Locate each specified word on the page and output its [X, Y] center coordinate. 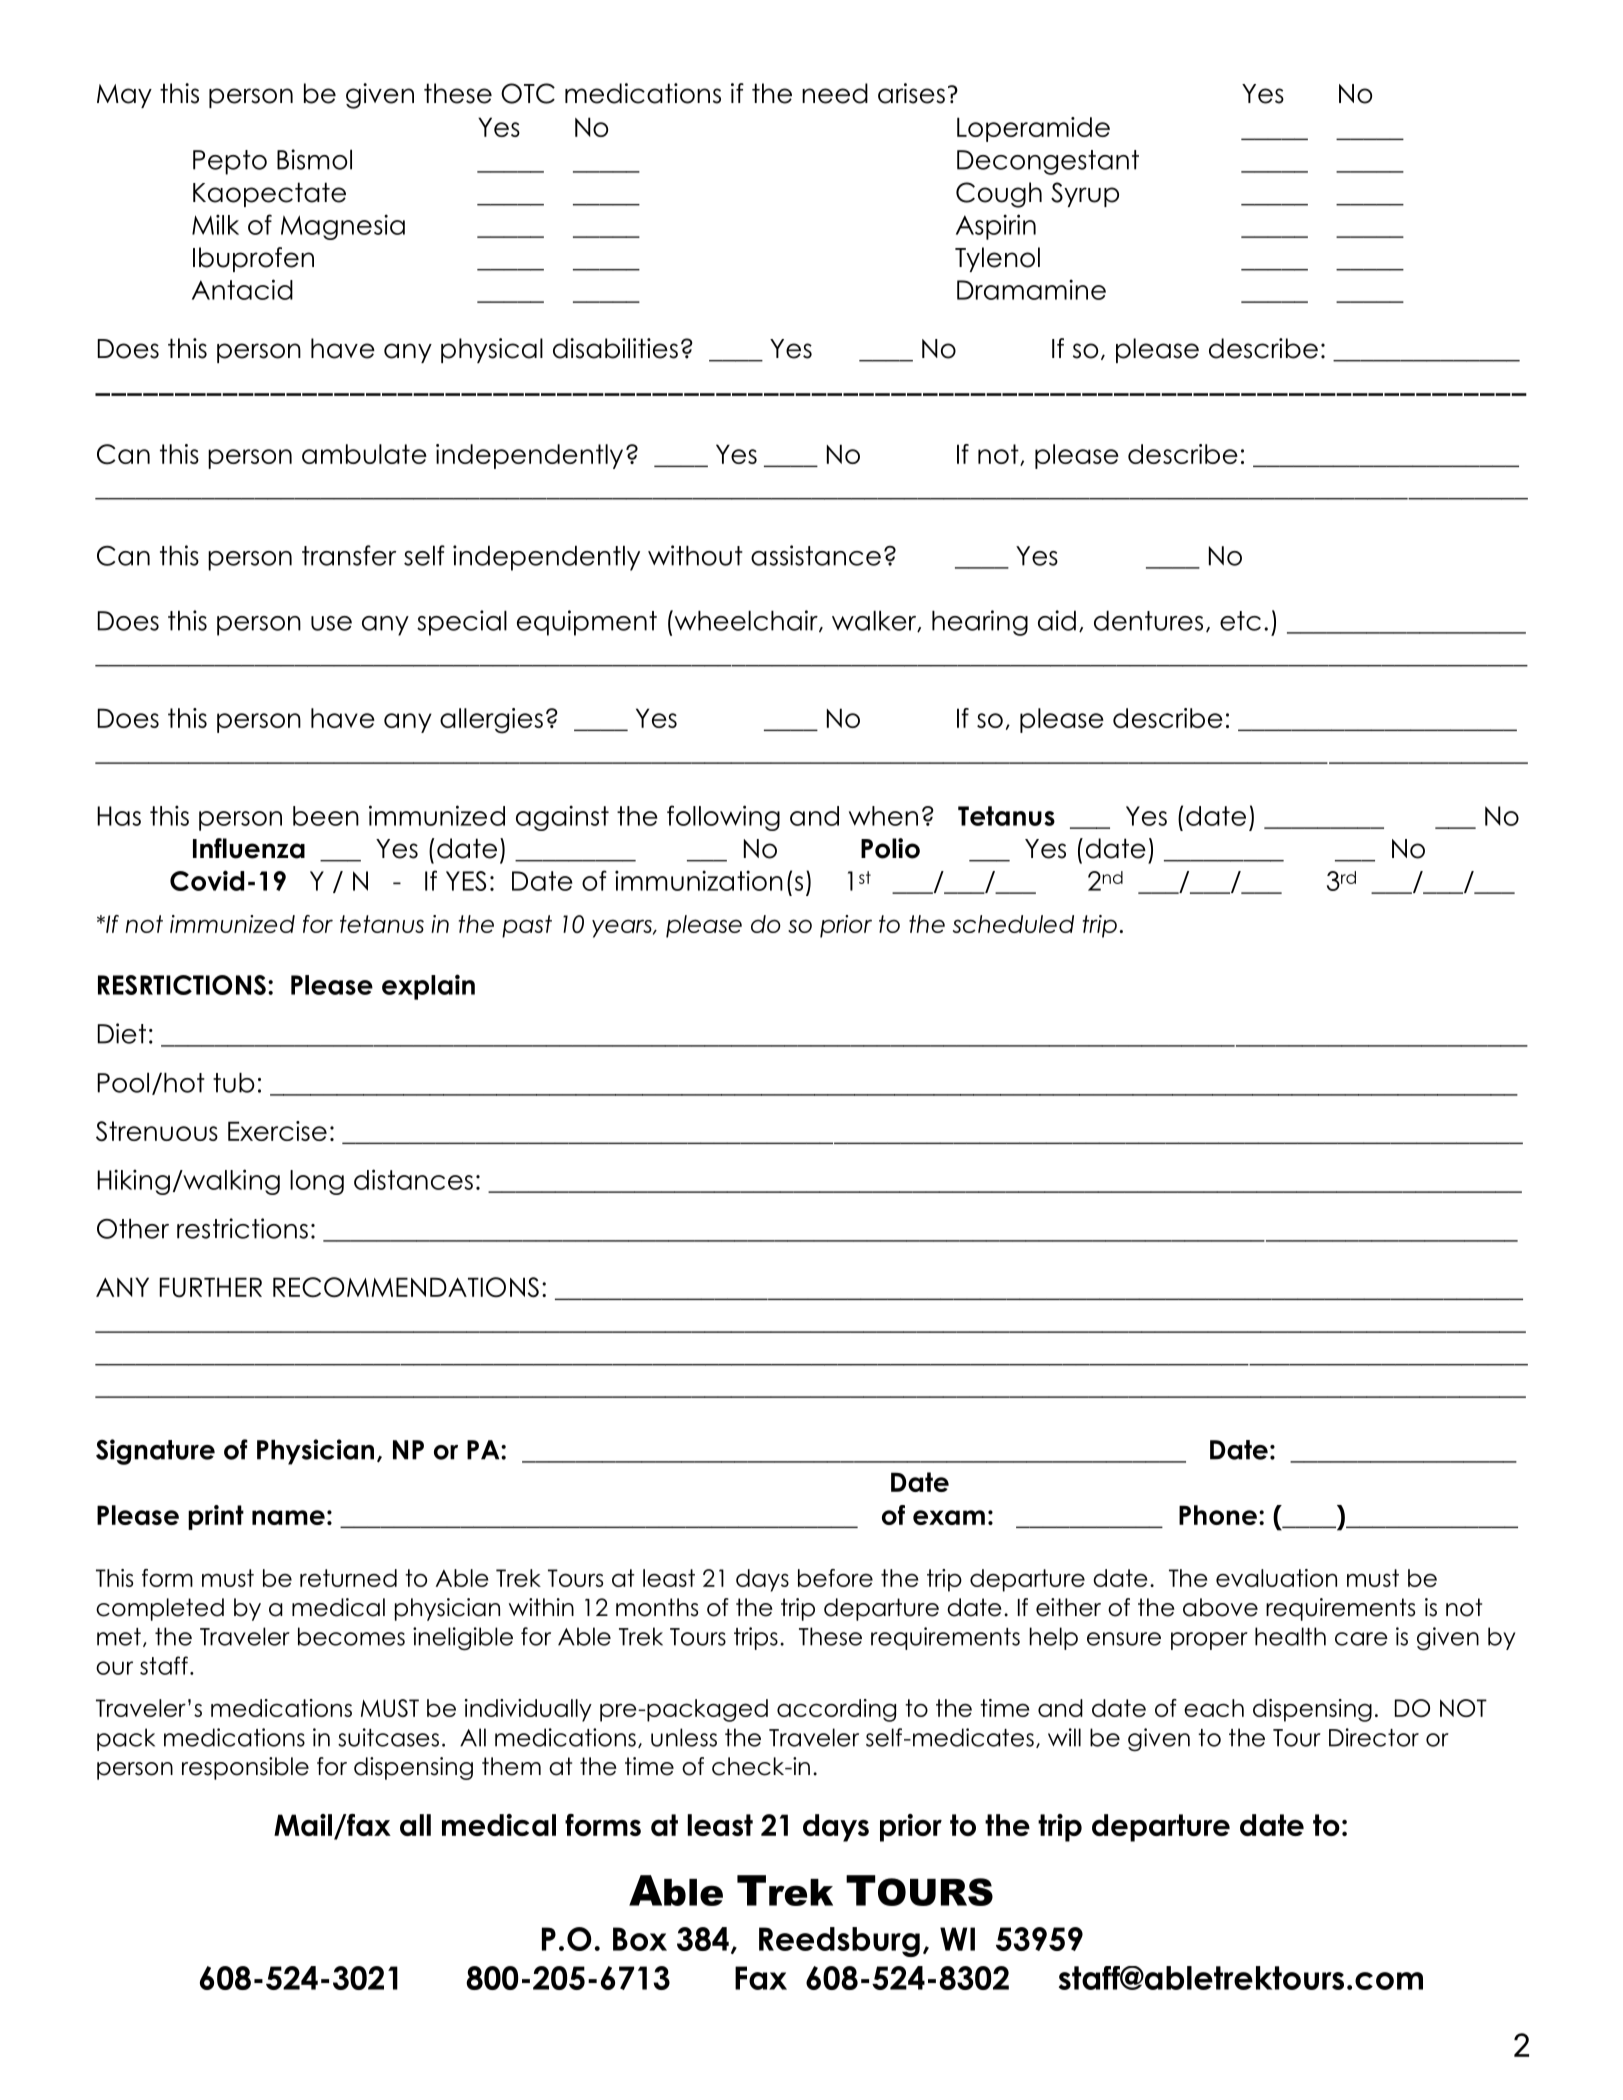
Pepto [230, 162]
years [623, 928]
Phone [1218, 1515]
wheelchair [746, 621]
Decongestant [1048, 162]
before [835, 1578]
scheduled [1013, 924]
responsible [245, 1768]
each [1214, 1708]
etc [1240, 621]
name [288, 1517]
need [835, 93]
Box [640, 1939]
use [331, 623]
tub [234, 1083]
